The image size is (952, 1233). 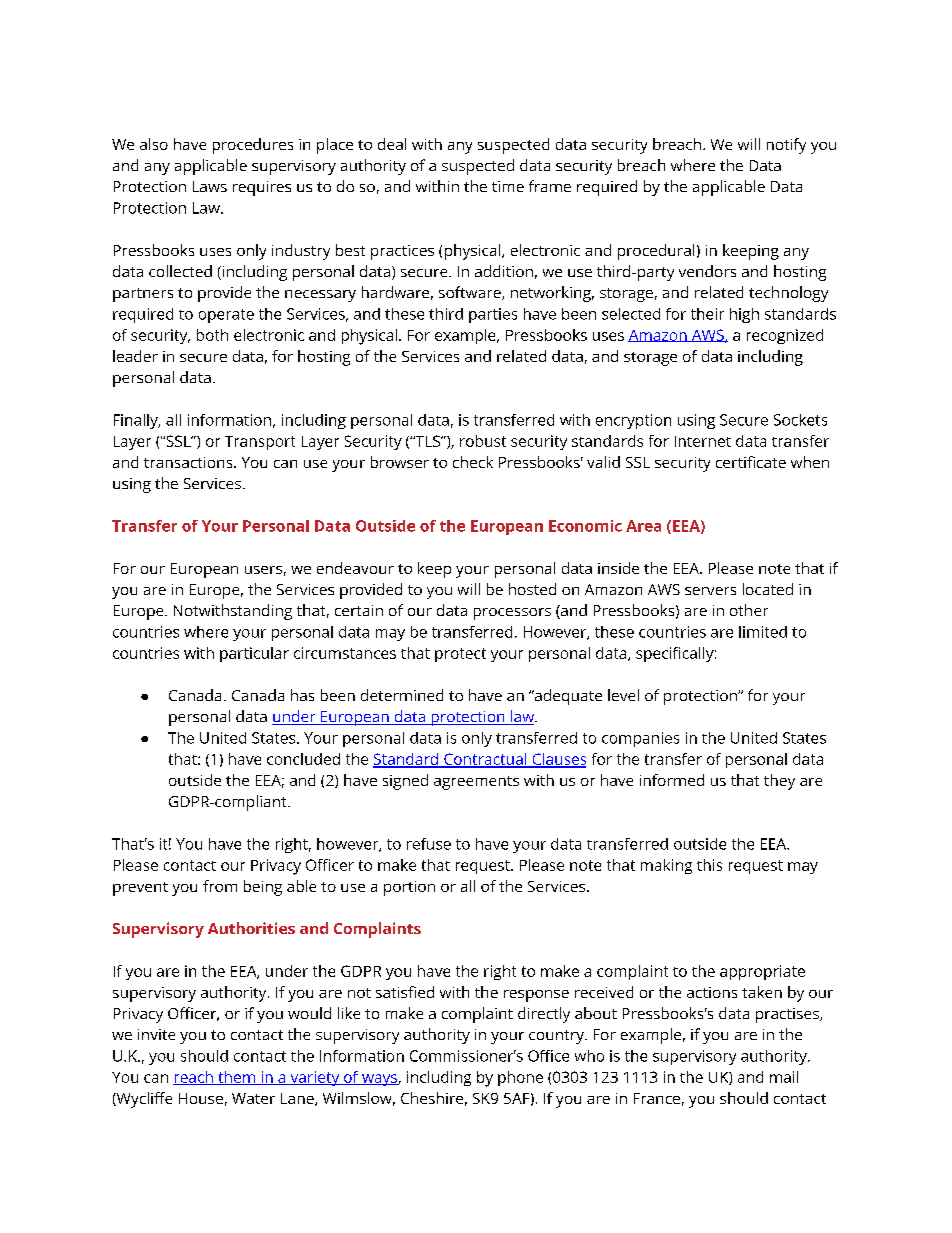 What do you see at coordinates (210, 186) in the screenshot?
I see `Laws` at bounding box center [210, 186].
